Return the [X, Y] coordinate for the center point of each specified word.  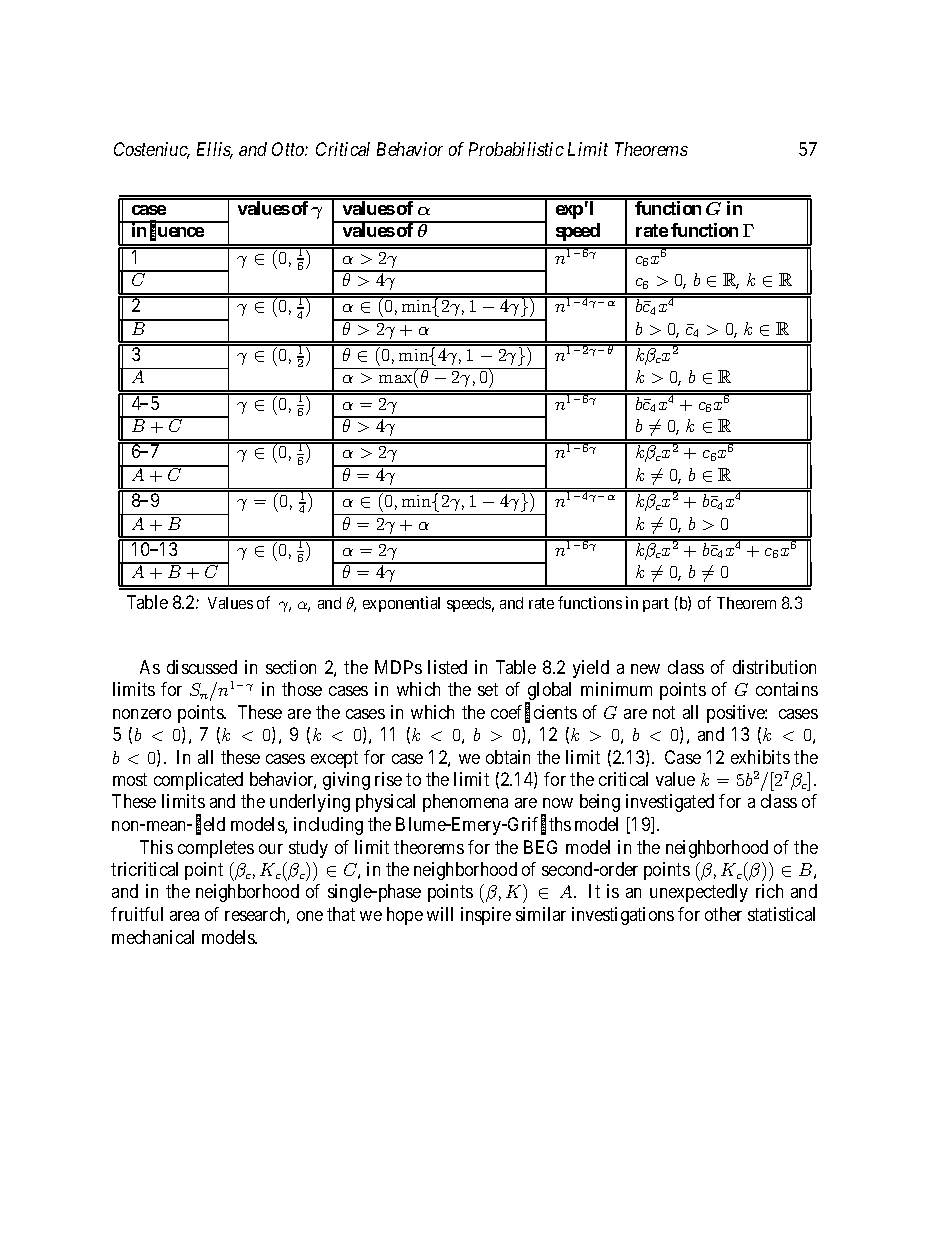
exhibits [760, 757]
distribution [774, 667]
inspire [486, 916]
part [656, 605]
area [184, 916]
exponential [401, 604]
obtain [508, 757]
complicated [198, 781]
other [723, 914]
